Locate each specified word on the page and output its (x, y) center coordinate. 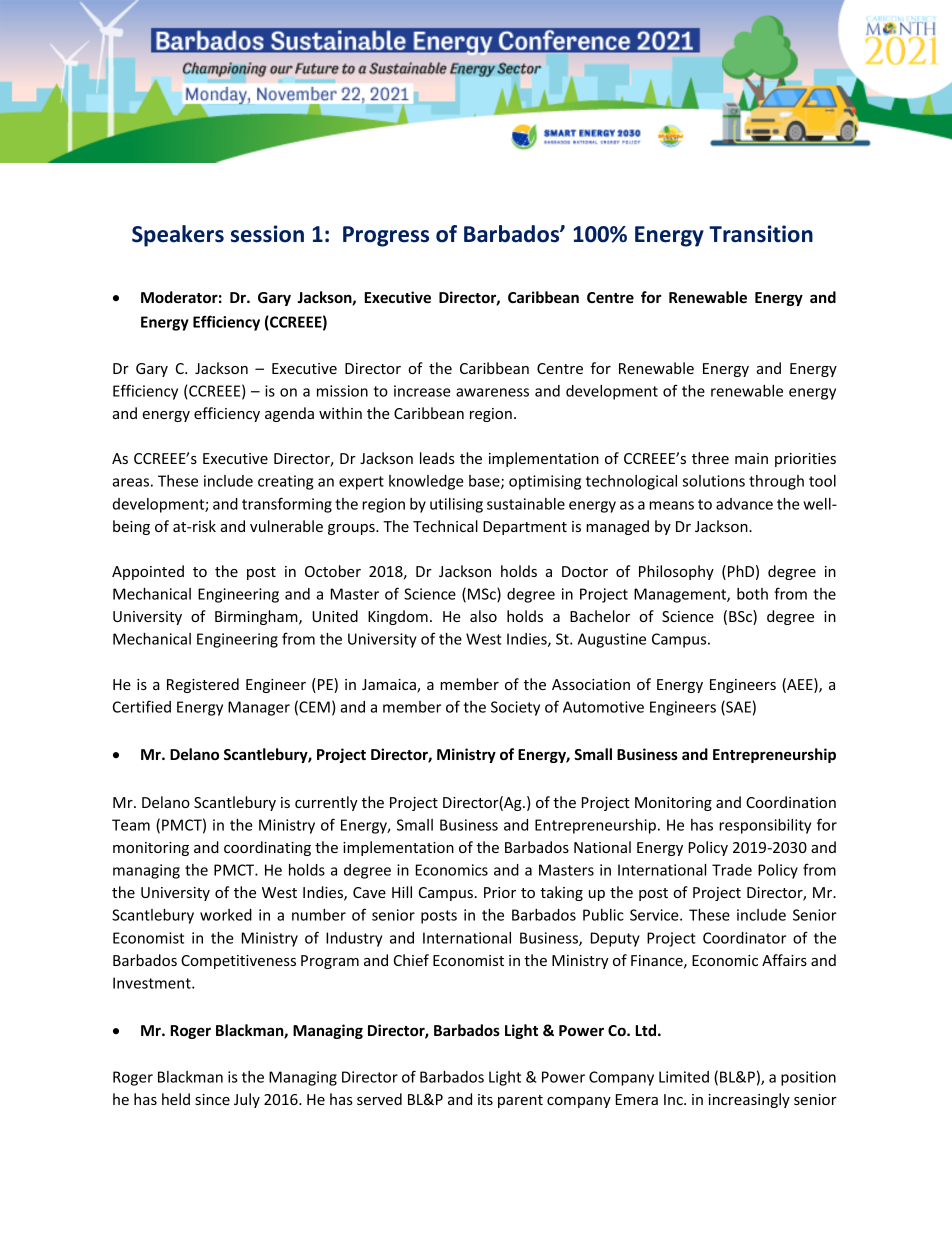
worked (226, 915)
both (752, 594)
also (483, 616)
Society (515, 708)
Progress (386, 236)
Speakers (178, 236)
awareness (492, 392)
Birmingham (257, 617)
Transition (761, 234)
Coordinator (744, 938)
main (751, 458)
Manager (259, 708)
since (212, 1099)
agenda (289, 414)
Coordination (791, 802)
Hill (402, 892)
